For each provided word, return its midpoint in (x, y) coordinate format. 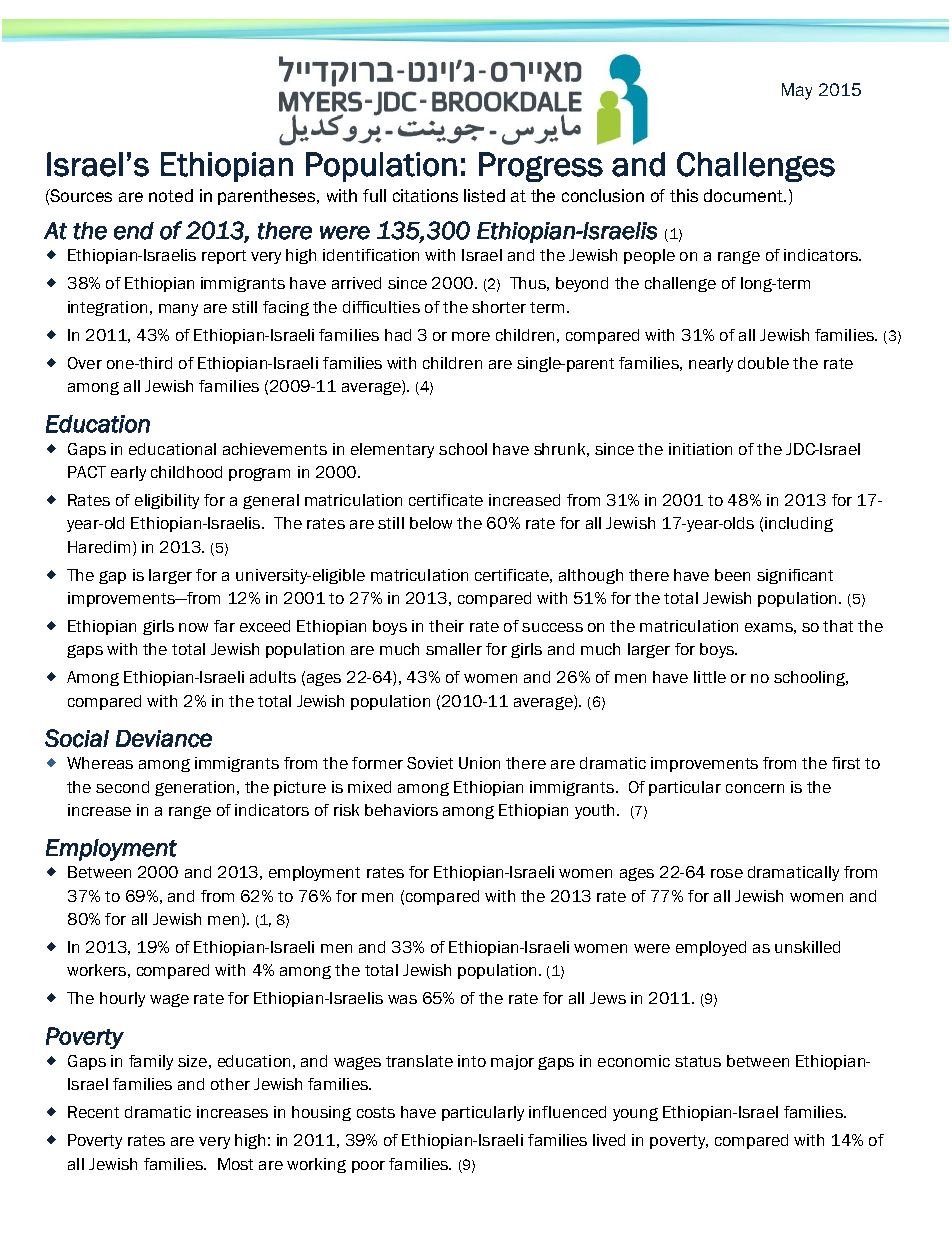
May (797, 91)
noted (171, 195)
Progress (541, 167)
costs (376, 1112)
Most (235, 1164)
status (698, 1061)
